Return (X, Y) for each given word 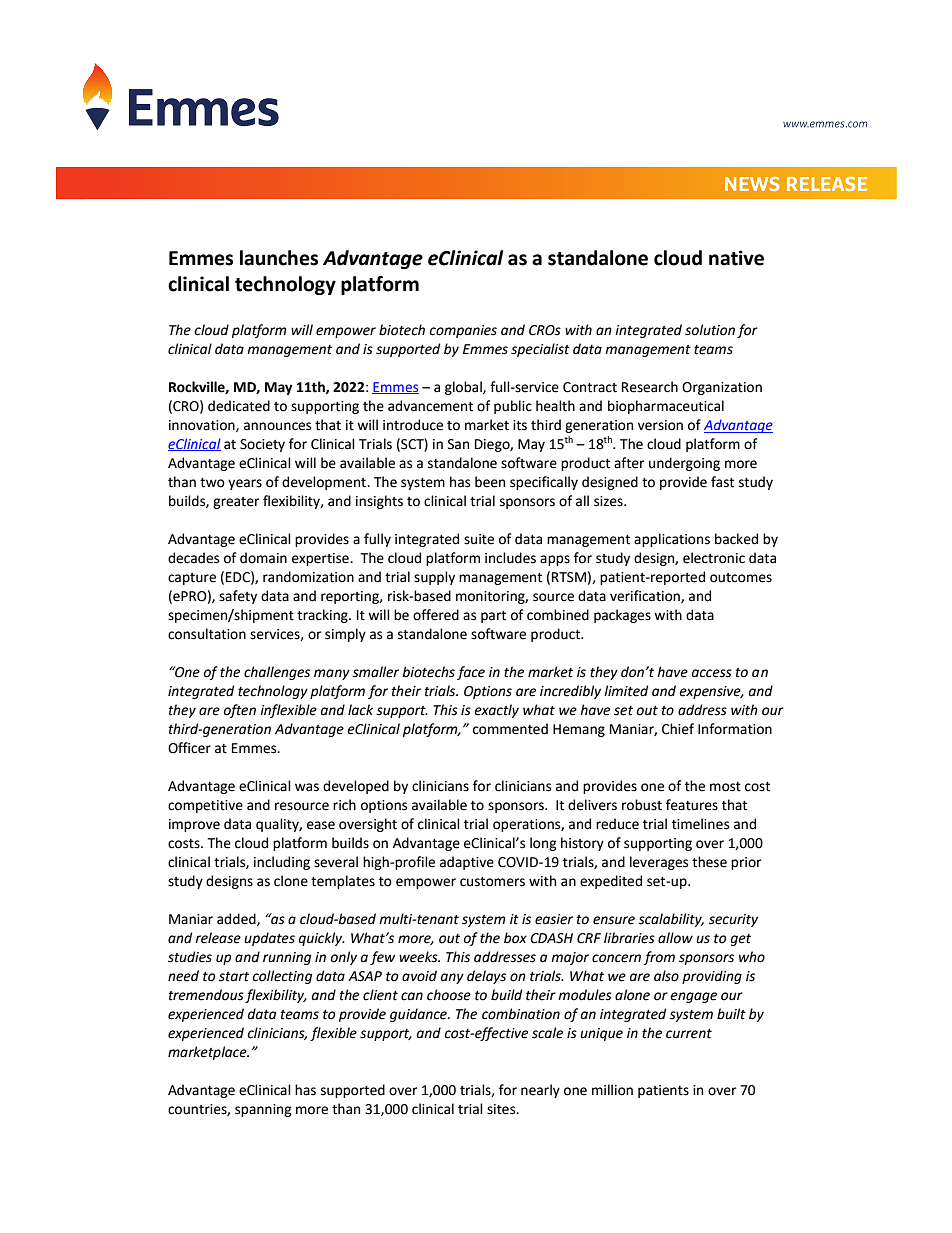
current (689, 1034)
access (712, 673)
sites (502, 1109)
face (471, 673)
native (736, 258)
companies (463, 331)
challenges (277, 673)
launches (279, 258)
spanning (263, 1110)
